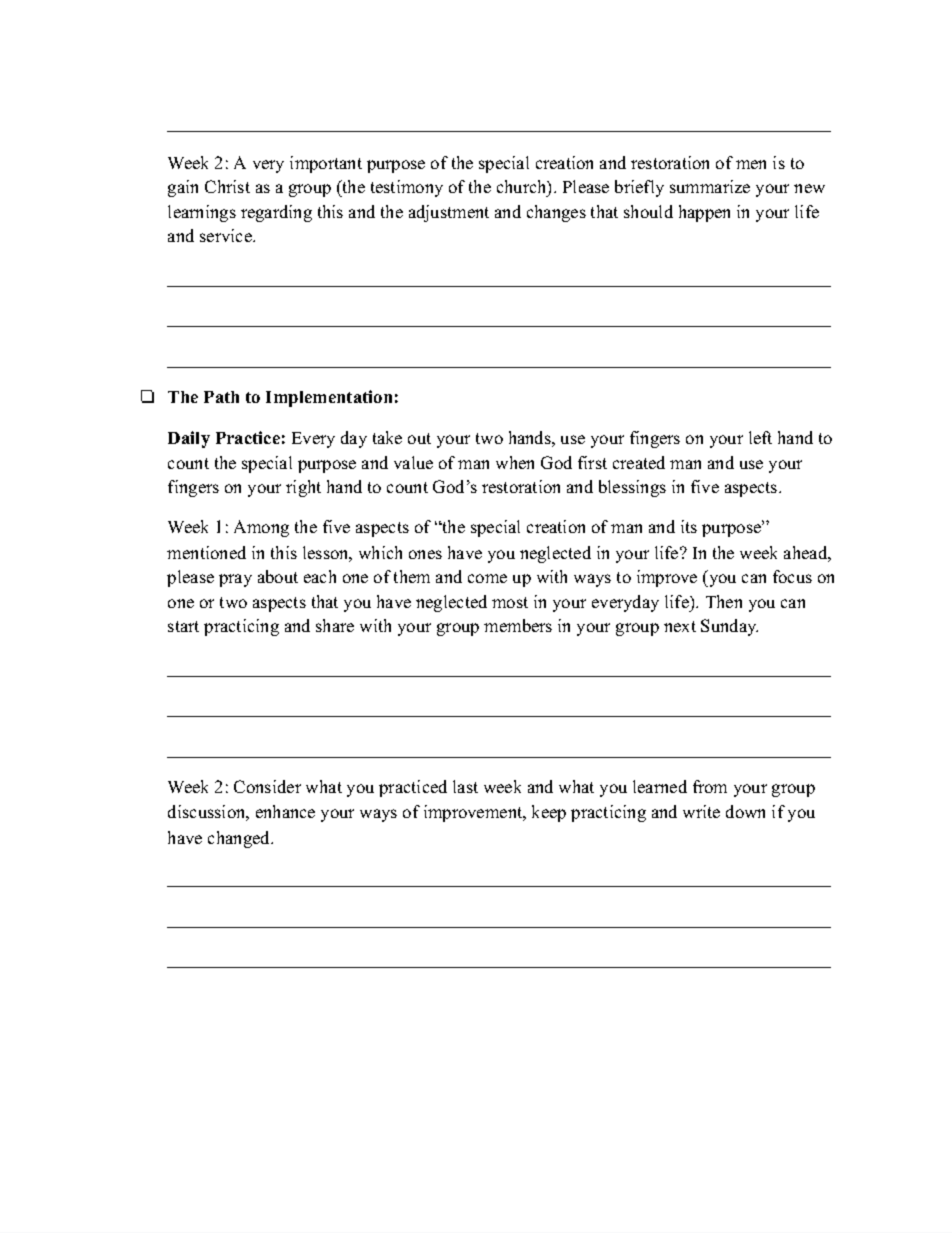  Describe the element at coordinates (689, 526) in the screenshot. I see `its` at that location.
